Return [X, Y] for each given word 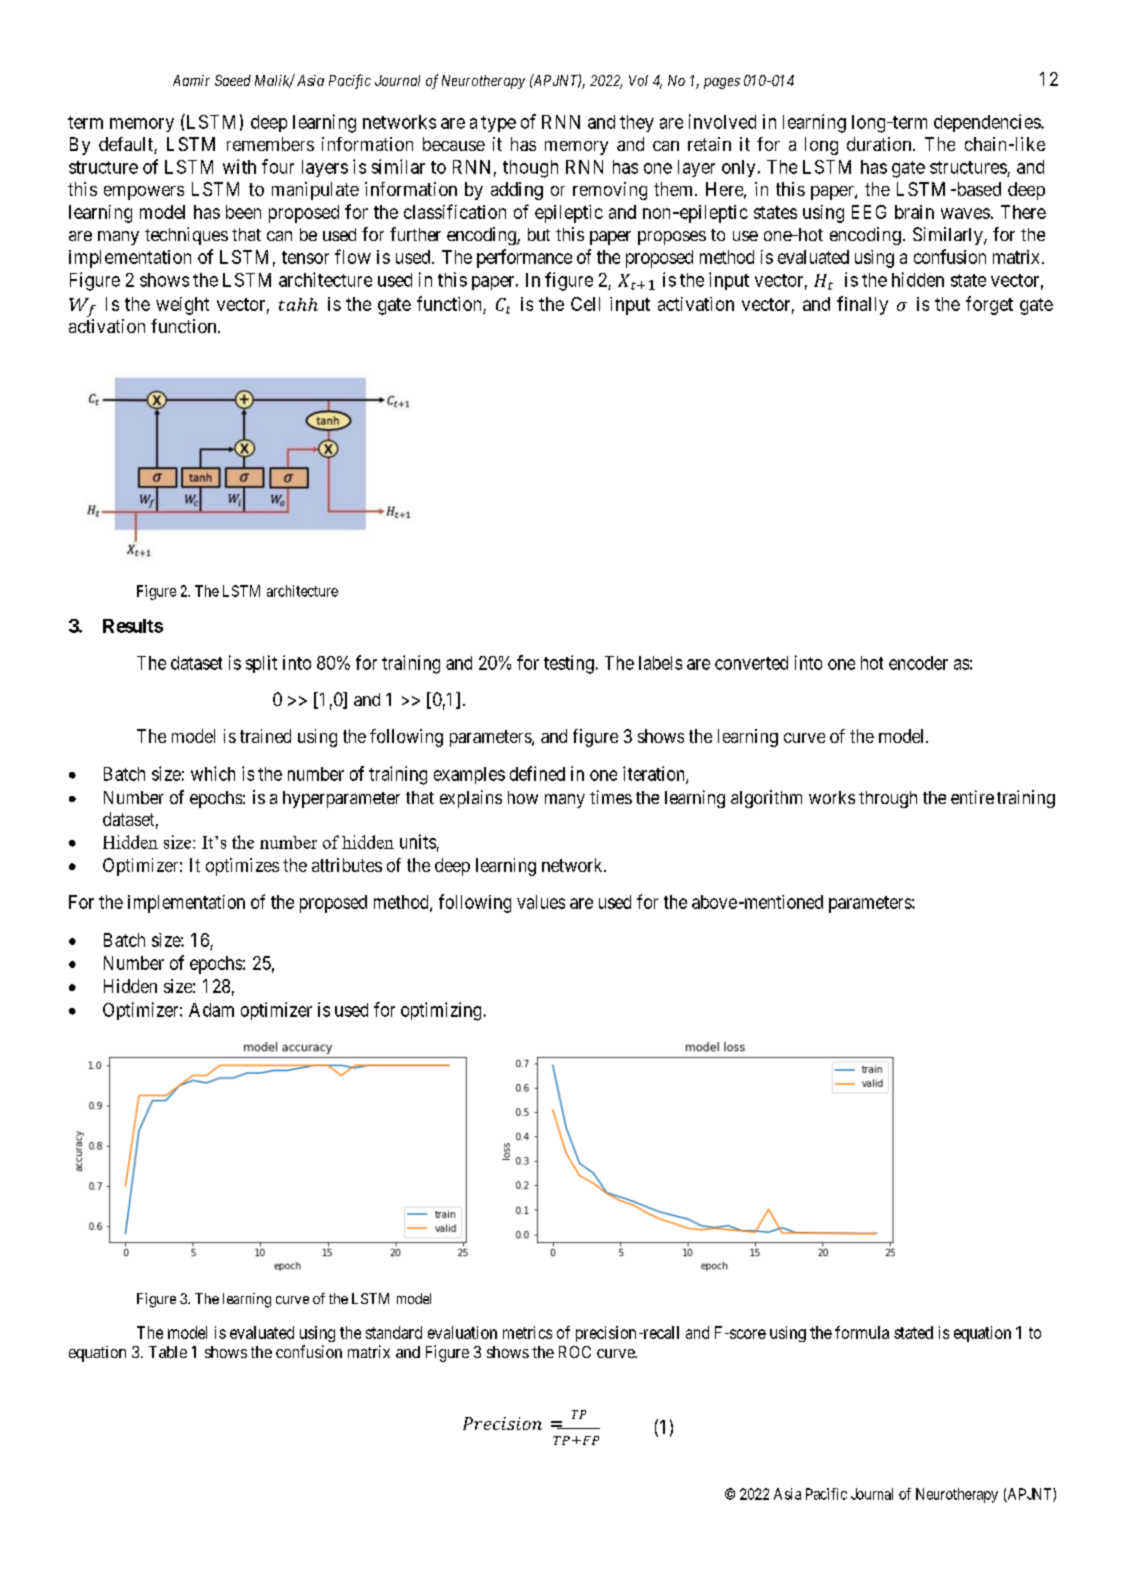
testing [569, 664]
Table [168, 1352]
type [498, 124]
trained [265, 736]
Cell [585, 304]
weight [182, 306]
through [888, 799]
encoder [918, 663]
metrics [527, 1332]
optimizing [441, 1011]
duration [880, 144]
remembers [270, 144]
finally [862, 305]
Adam [211, 1010]
